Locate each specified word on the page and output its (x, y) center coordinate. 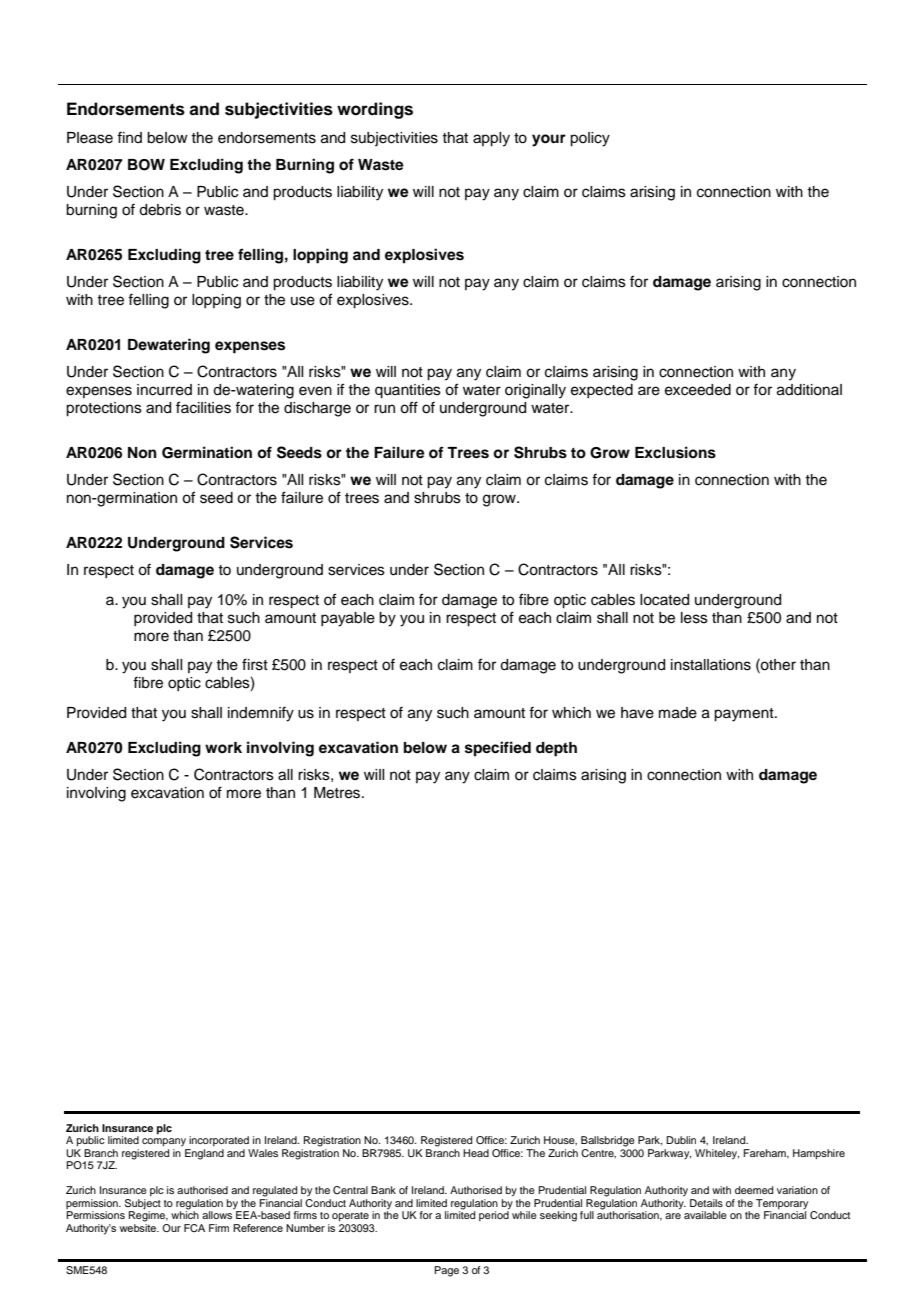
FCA (194, 1228)
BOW (146, 165)
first (255, 664)
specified (498, 749)
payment (745, 715)
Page (446, 1271)
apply (491, 139)
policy (590, 139)
